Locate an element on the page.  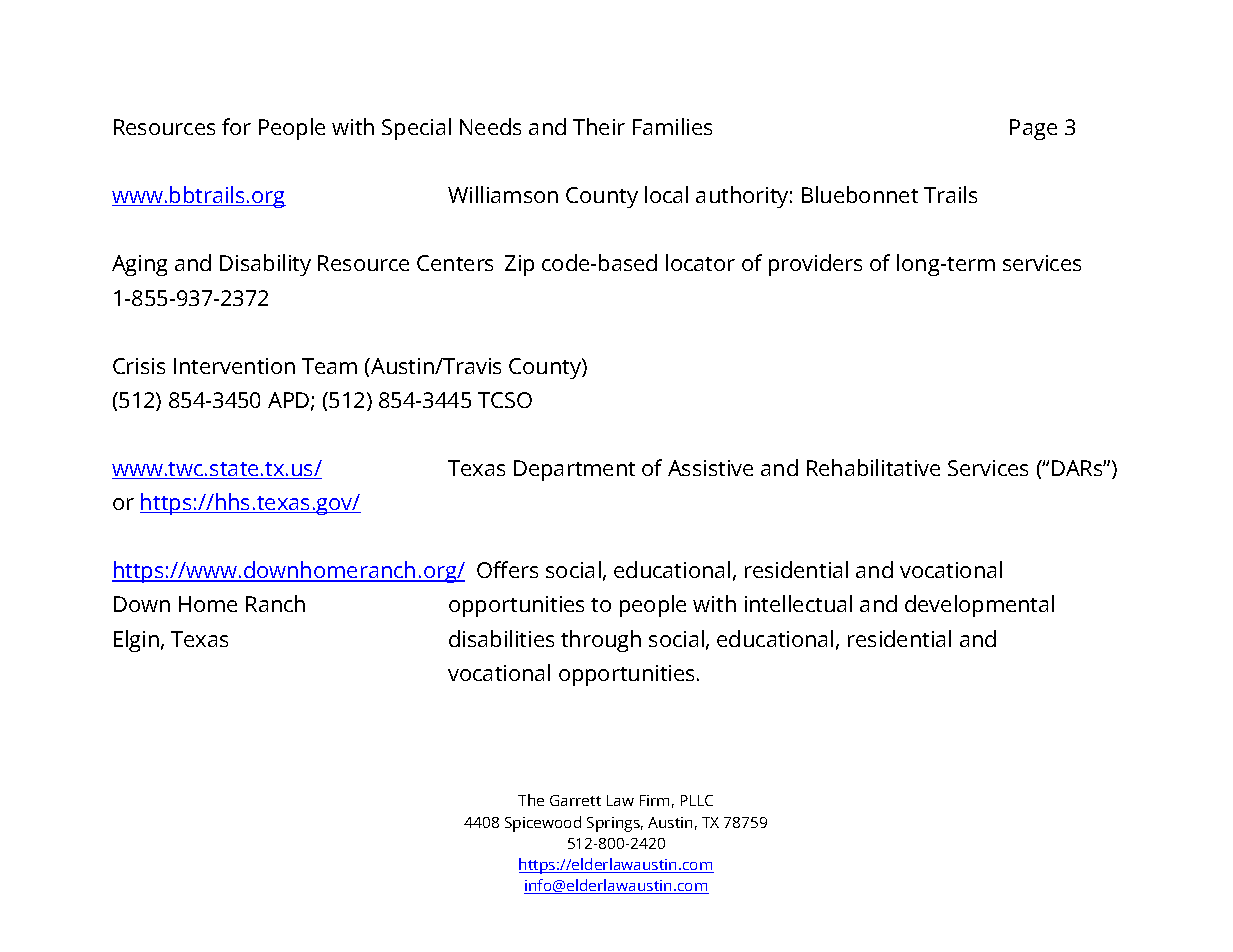
Their is located at coordinates (599, 126).
